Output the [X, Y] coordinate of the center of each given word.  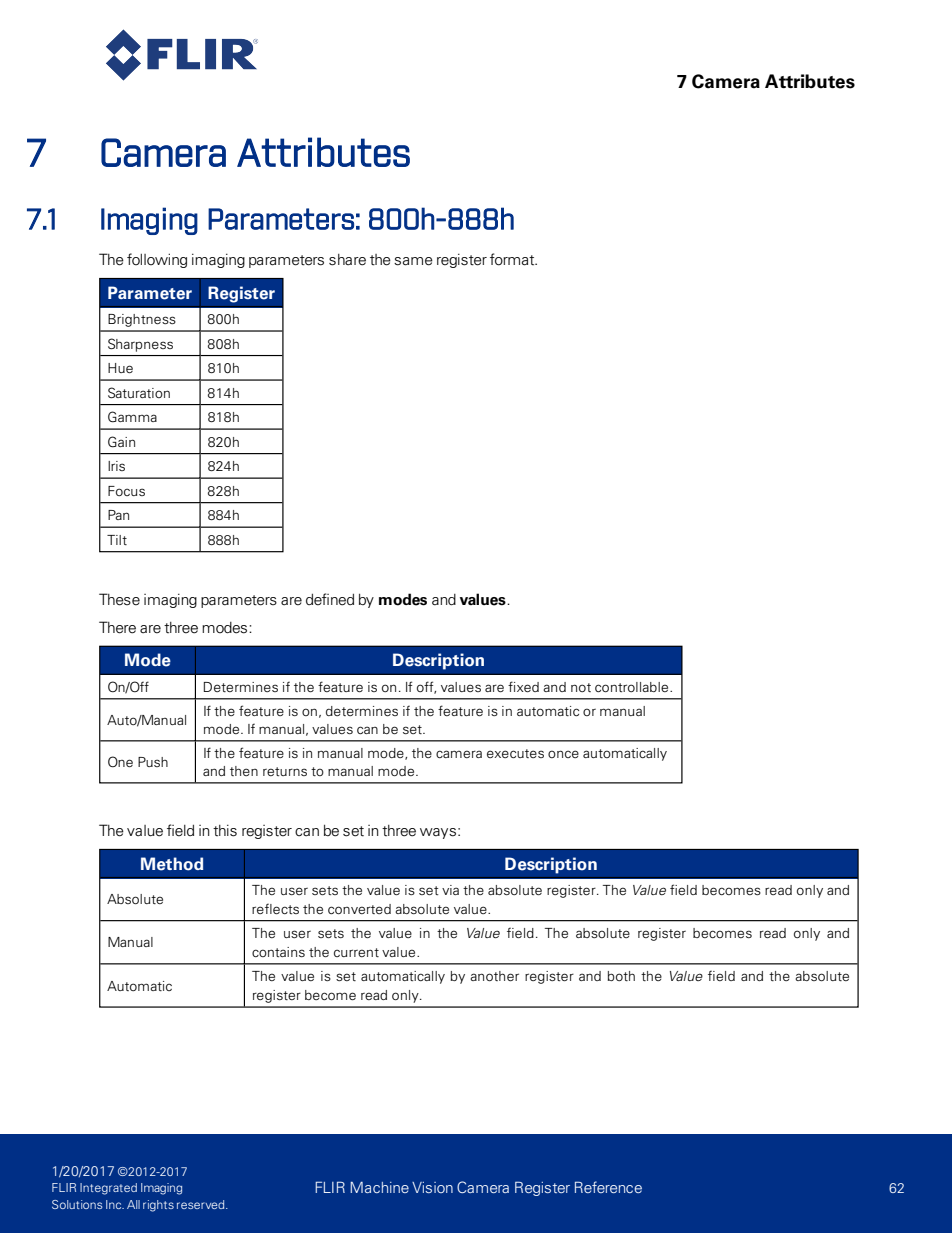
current [356, 952]
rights [158, 1206]
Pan [118, 515]
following [157, 260]
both [621, 976]
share [347, 260]
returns [285, 771]
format [513, 259]
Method [172, 864]
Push [153, 762]
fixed [523, 686]
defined [330, 599]
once [563, 754]
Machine [379, 1187]
